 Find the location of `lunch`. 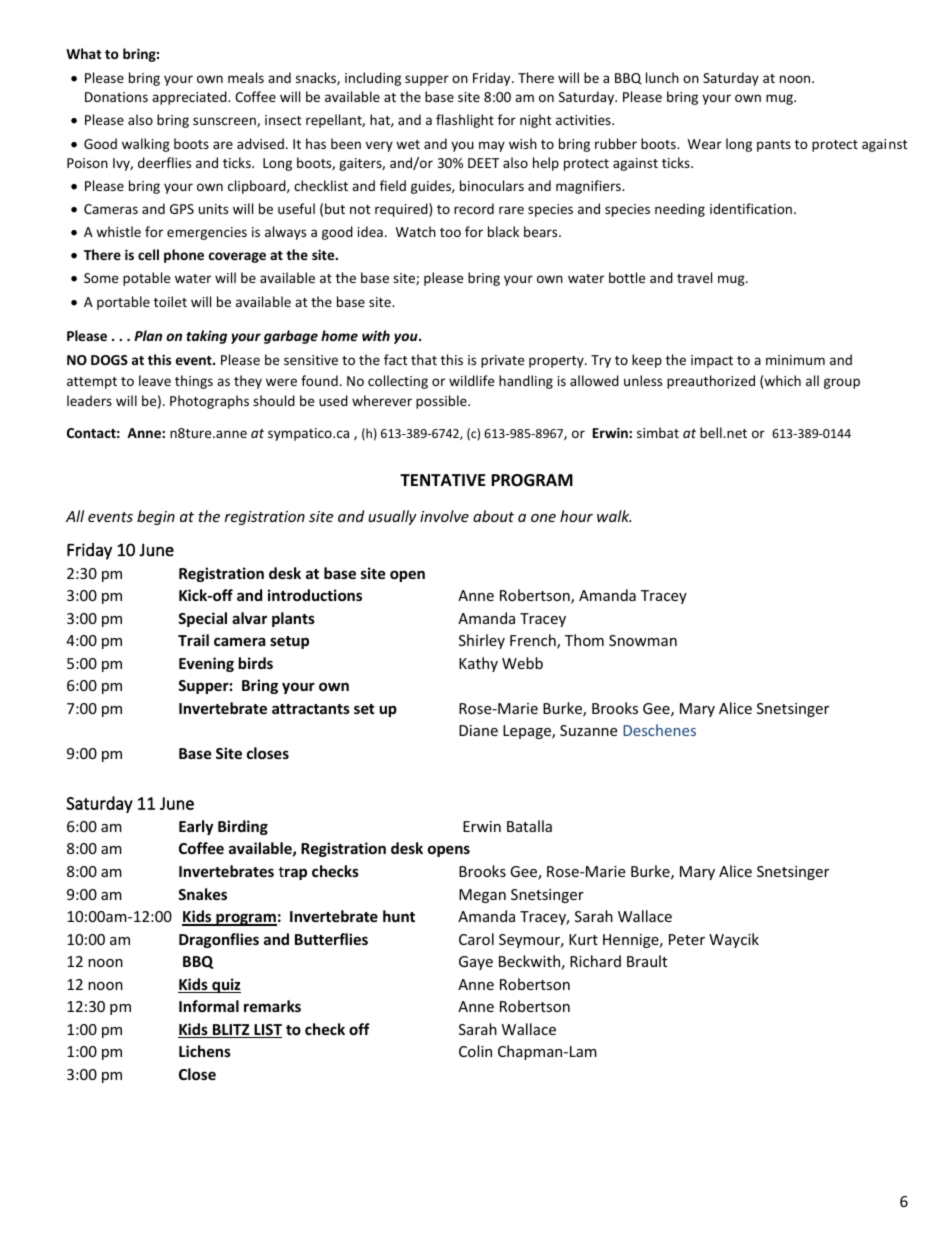

lunch is located at coordinates (662, 77).
